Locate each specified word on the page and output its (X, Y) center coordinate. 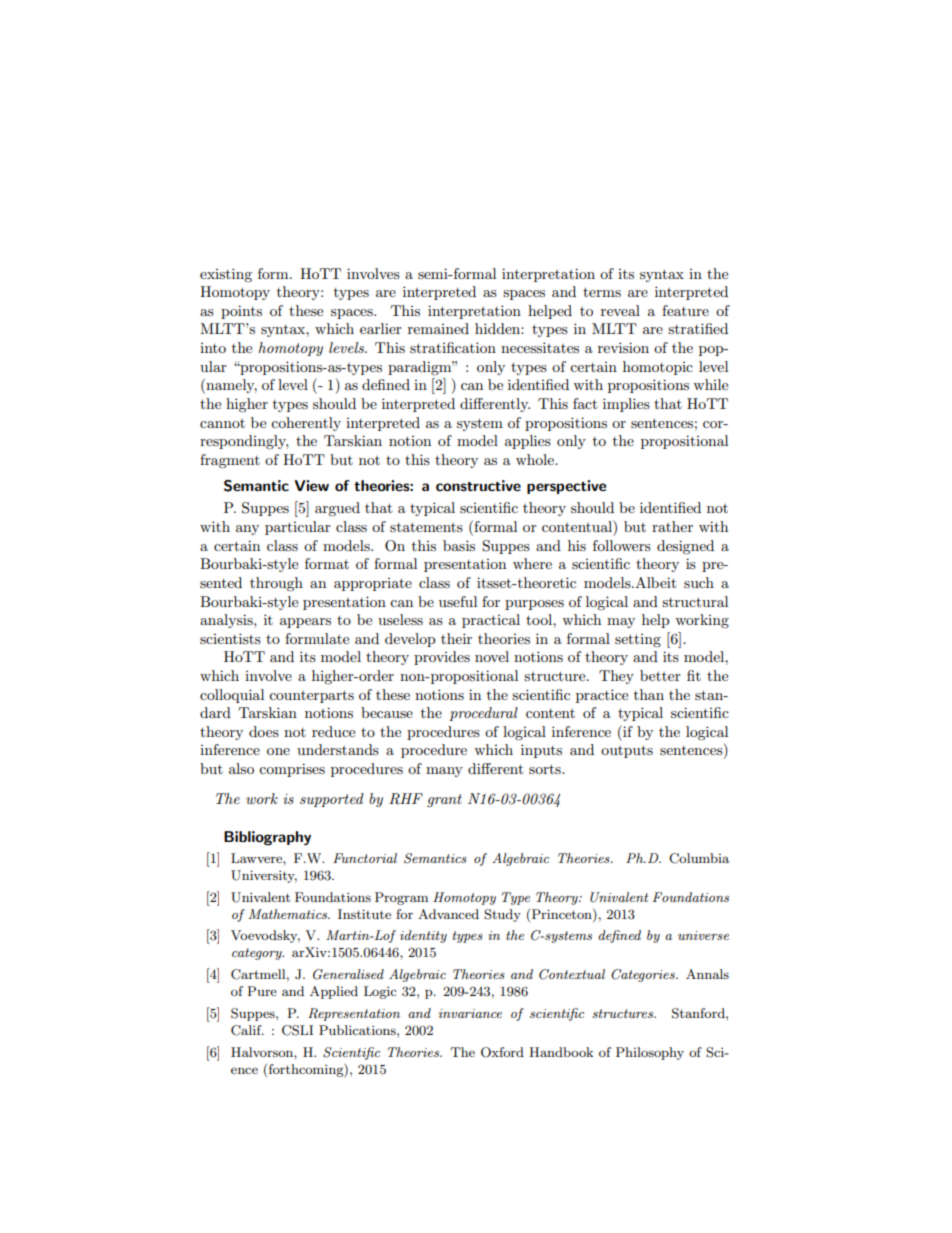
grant (444, 800)
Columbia (699, 858)
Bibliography (267, 838)
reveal (620, 310)
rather (672, 526)
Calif (247, 1030)
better (660, 675)
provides (442, 658)
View (311, 485)
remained (438, 328)
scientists (230, 638)
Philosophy (650, 1053)
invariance (470, 1013)
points (241, 312)
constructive (478, 485)
